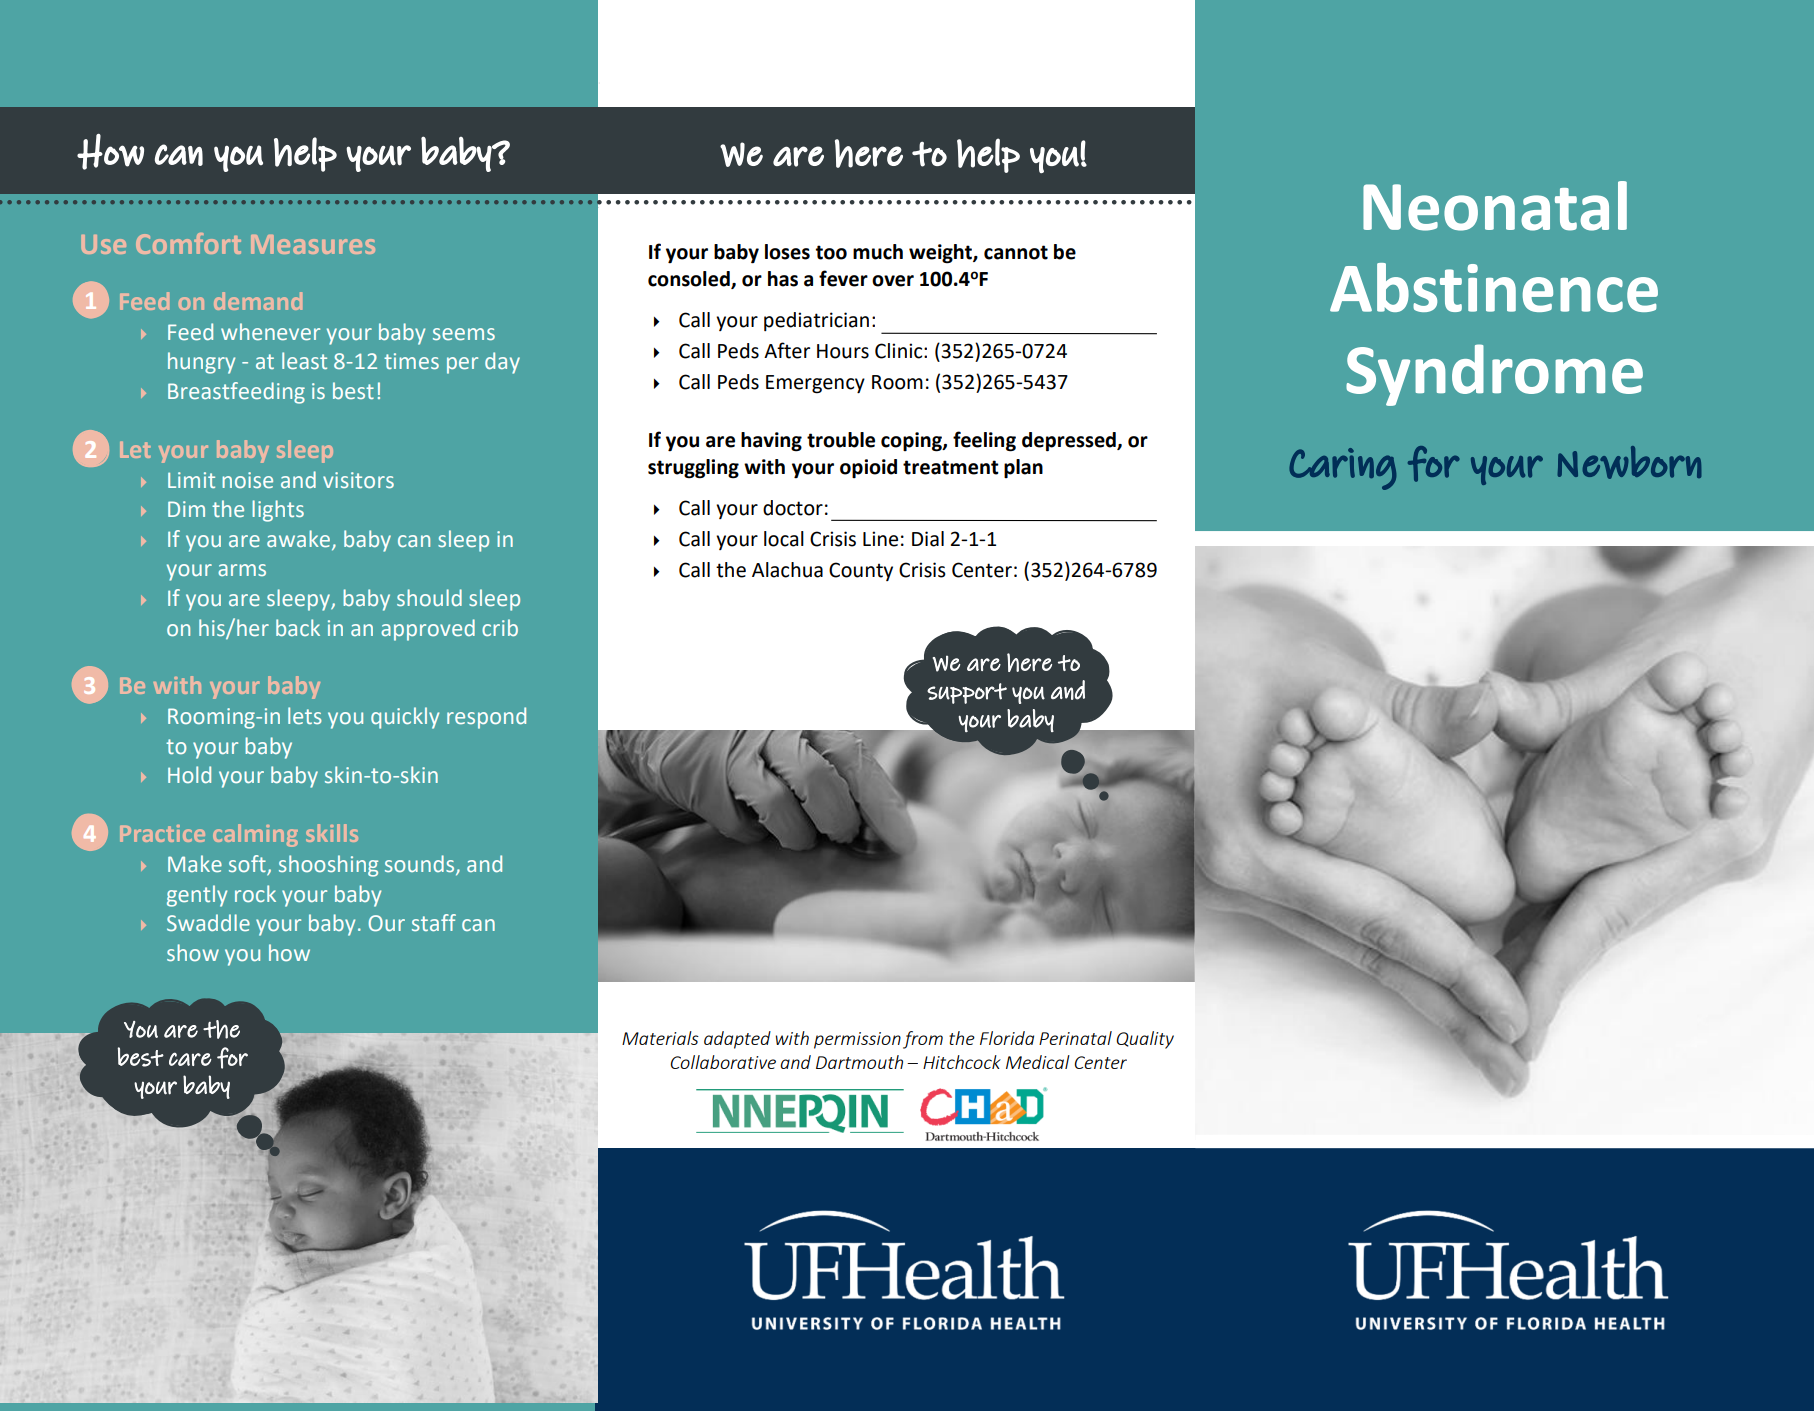 Image resolution: width=1814 pixels, height=1411 pixels. Describe the element at coordinates (771, 442) in the image. I see `having` at that location.
